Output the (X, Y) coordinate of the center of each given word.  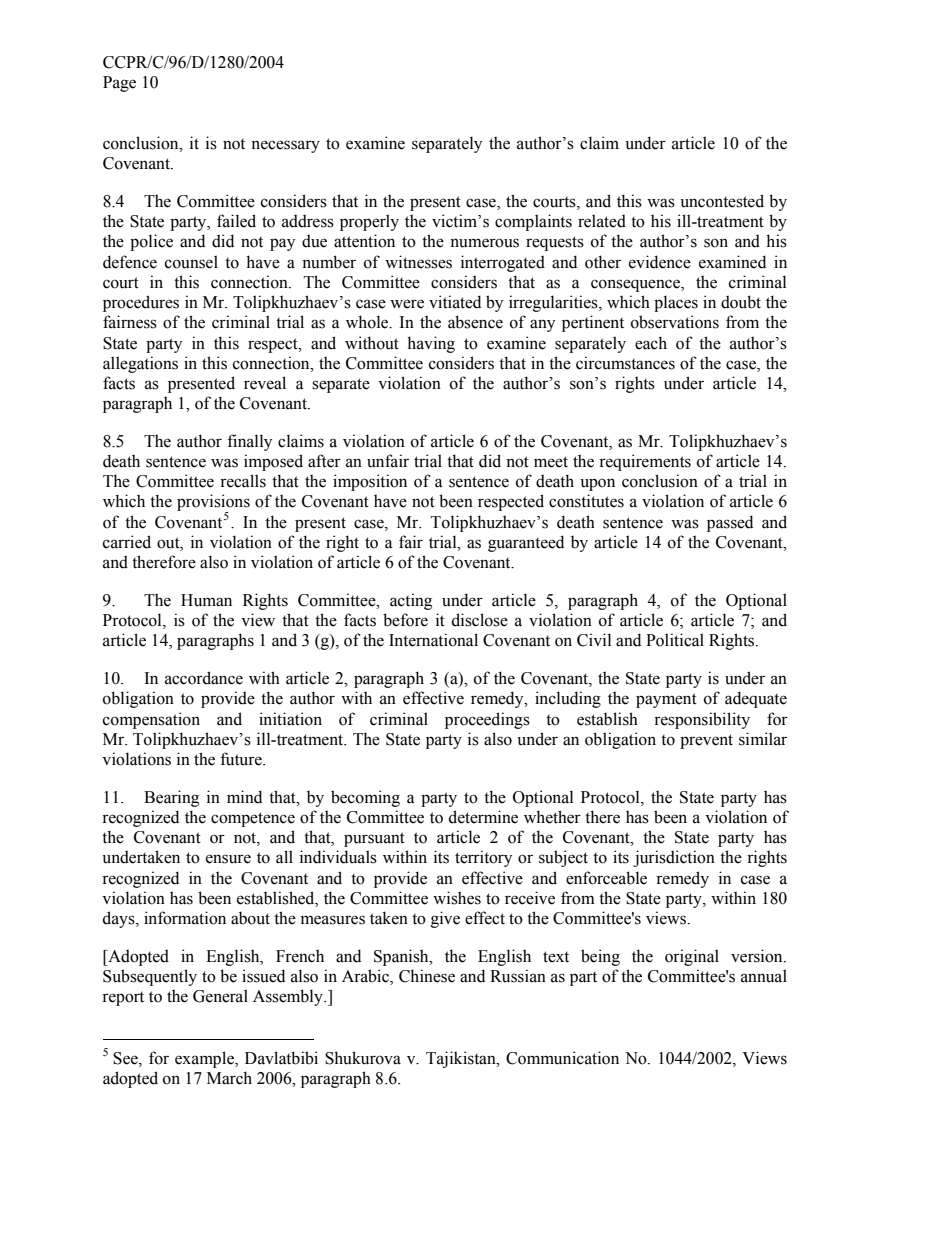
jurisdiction (674, 858)
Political (675, 640)
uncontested (722, 201)
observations (675, 322)
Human (206, 600)
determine (483, 817)
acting (411, 601)
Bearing (171, 798)
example (205, 1059)
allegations (140, 364)
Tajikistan (462, 1059)
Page (119, 84)
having (431, 344)
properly (369, 222)
